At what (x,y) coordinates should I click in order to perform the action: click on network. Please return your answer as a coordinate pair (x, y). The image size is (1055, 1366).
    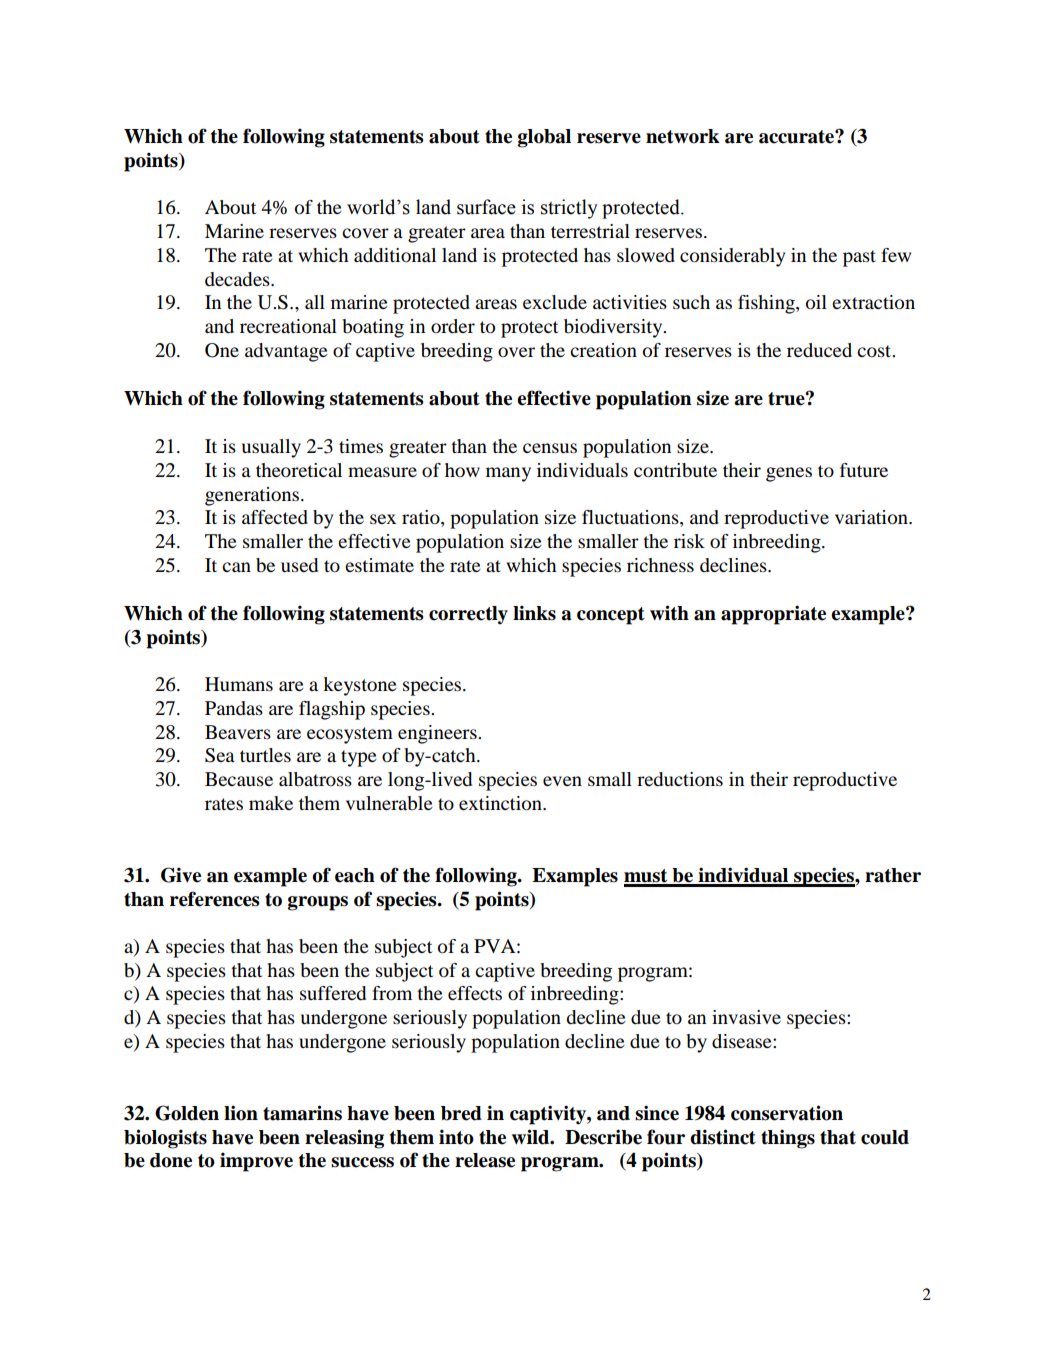
    Looking at the image, I should click on (683, 136).
